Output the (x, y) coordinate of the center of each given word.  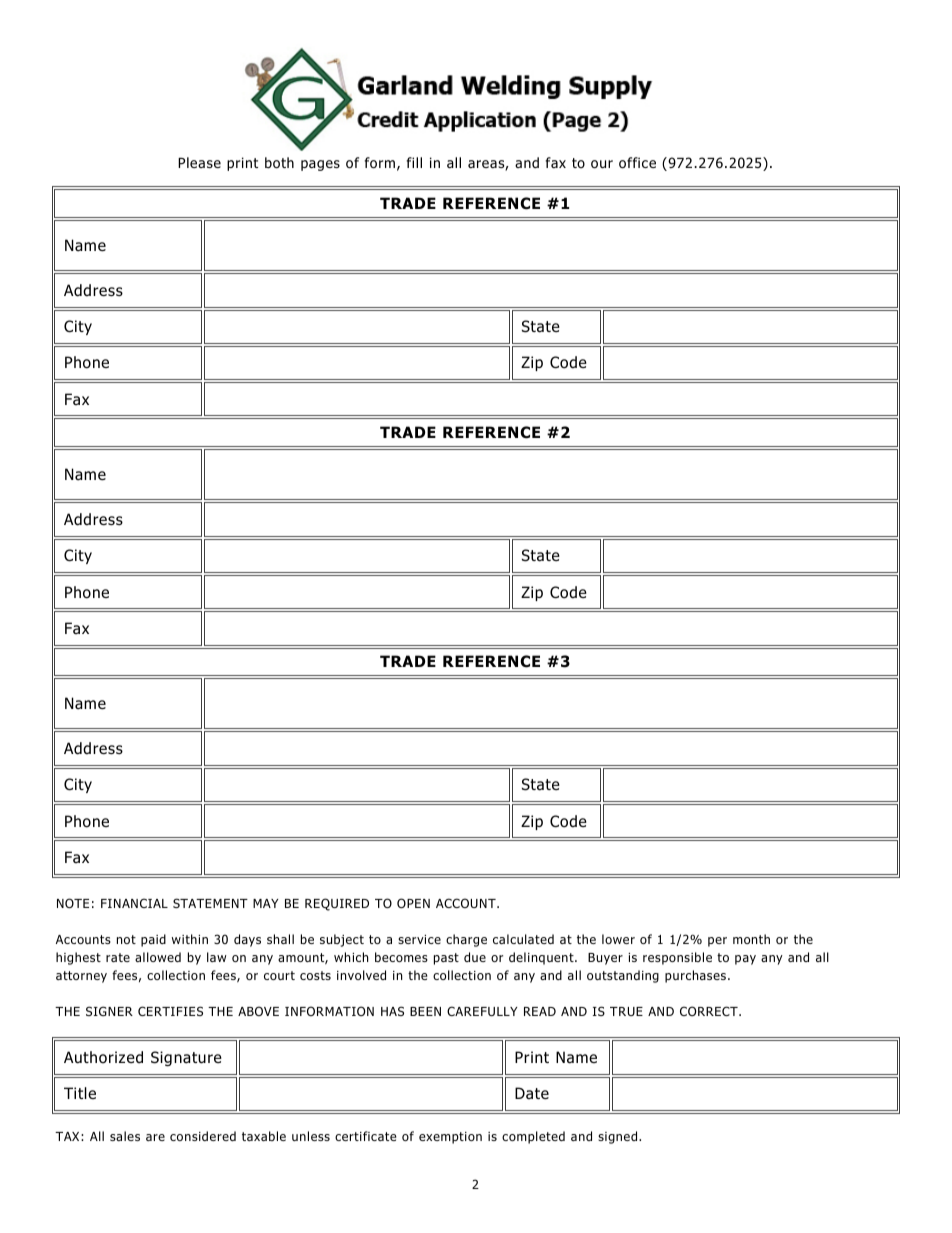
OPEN (413, 903)
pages (320, 165)
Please (199, 162)
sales (125, 1136)
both (279, 163)
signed (619, 1137)
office (637, 163)
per (717, 942)
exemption (450, 1138)
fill (414, 162)
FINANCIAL (134, 903)
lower (618, 939)
